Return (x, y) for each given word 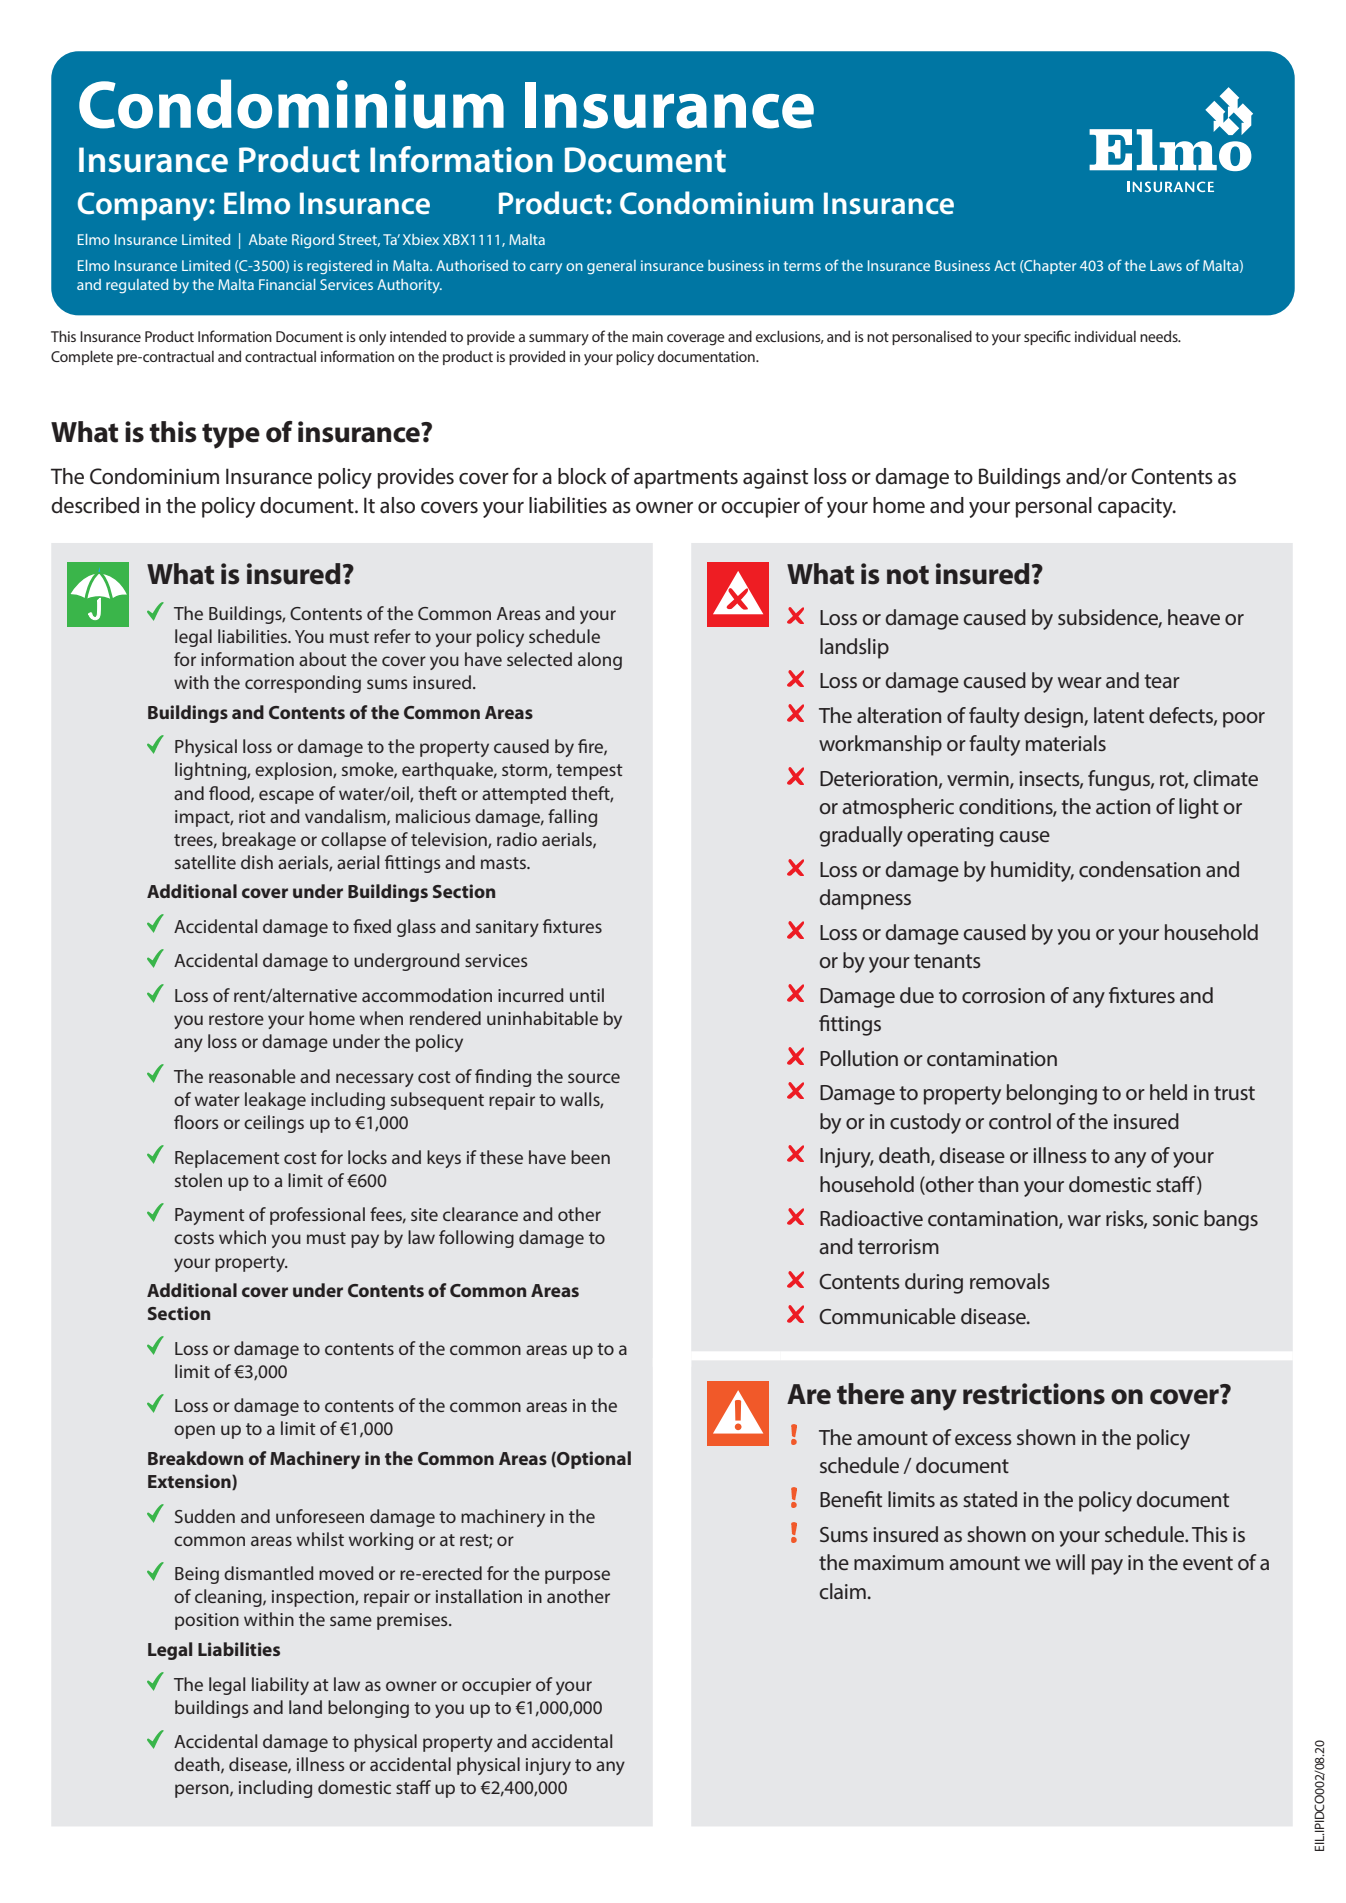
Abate (268, 239)
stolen (198, 1180)
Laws (1166, 265)
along (600, 661)
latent (1119, 715)
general (611, 267)
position (207, 1621)
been (590, 1157)
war (1084, 1220)
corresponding (303, 684)
